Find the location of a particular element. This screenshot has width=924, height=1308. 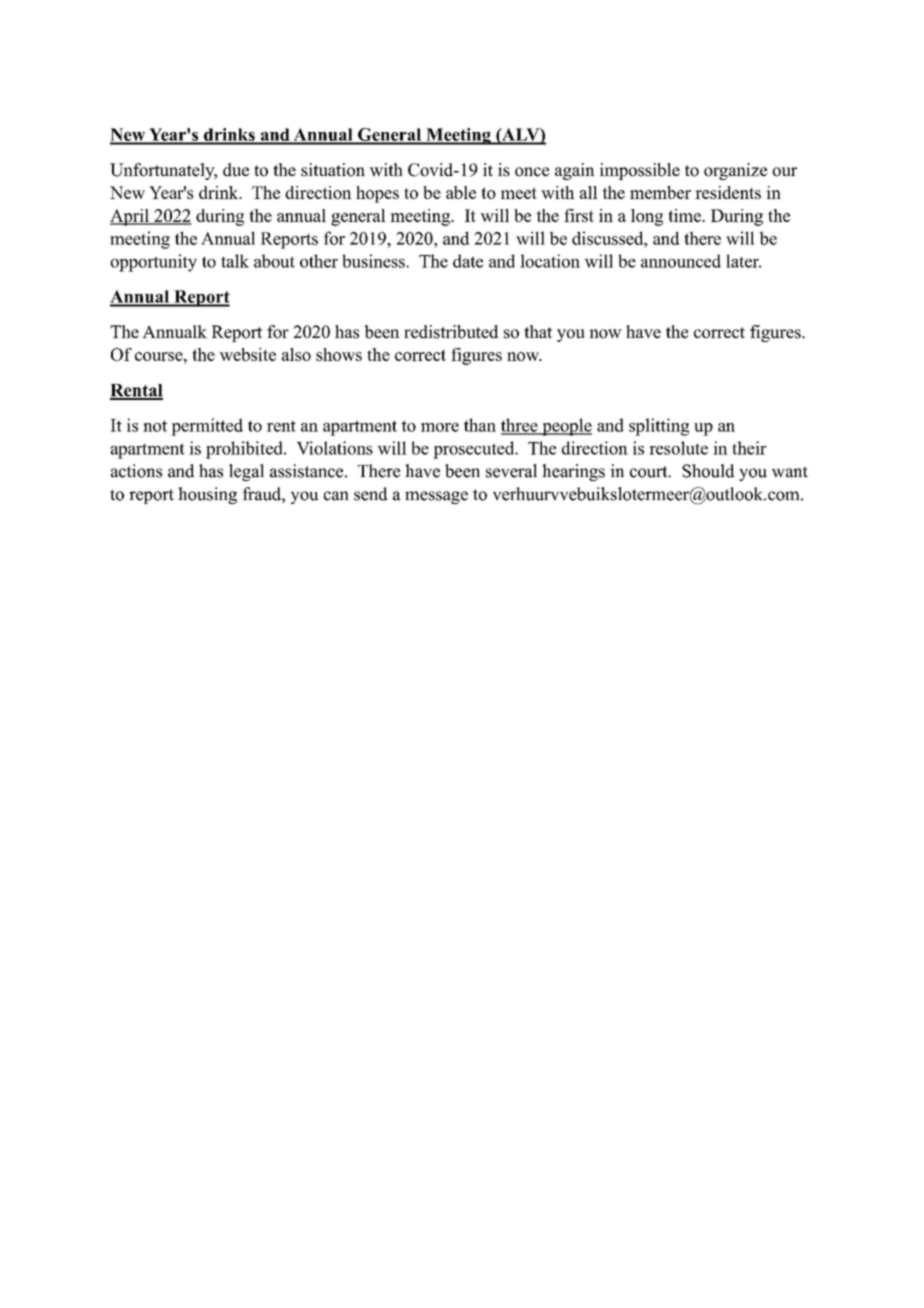

able is located at coordinates (461, 192).
